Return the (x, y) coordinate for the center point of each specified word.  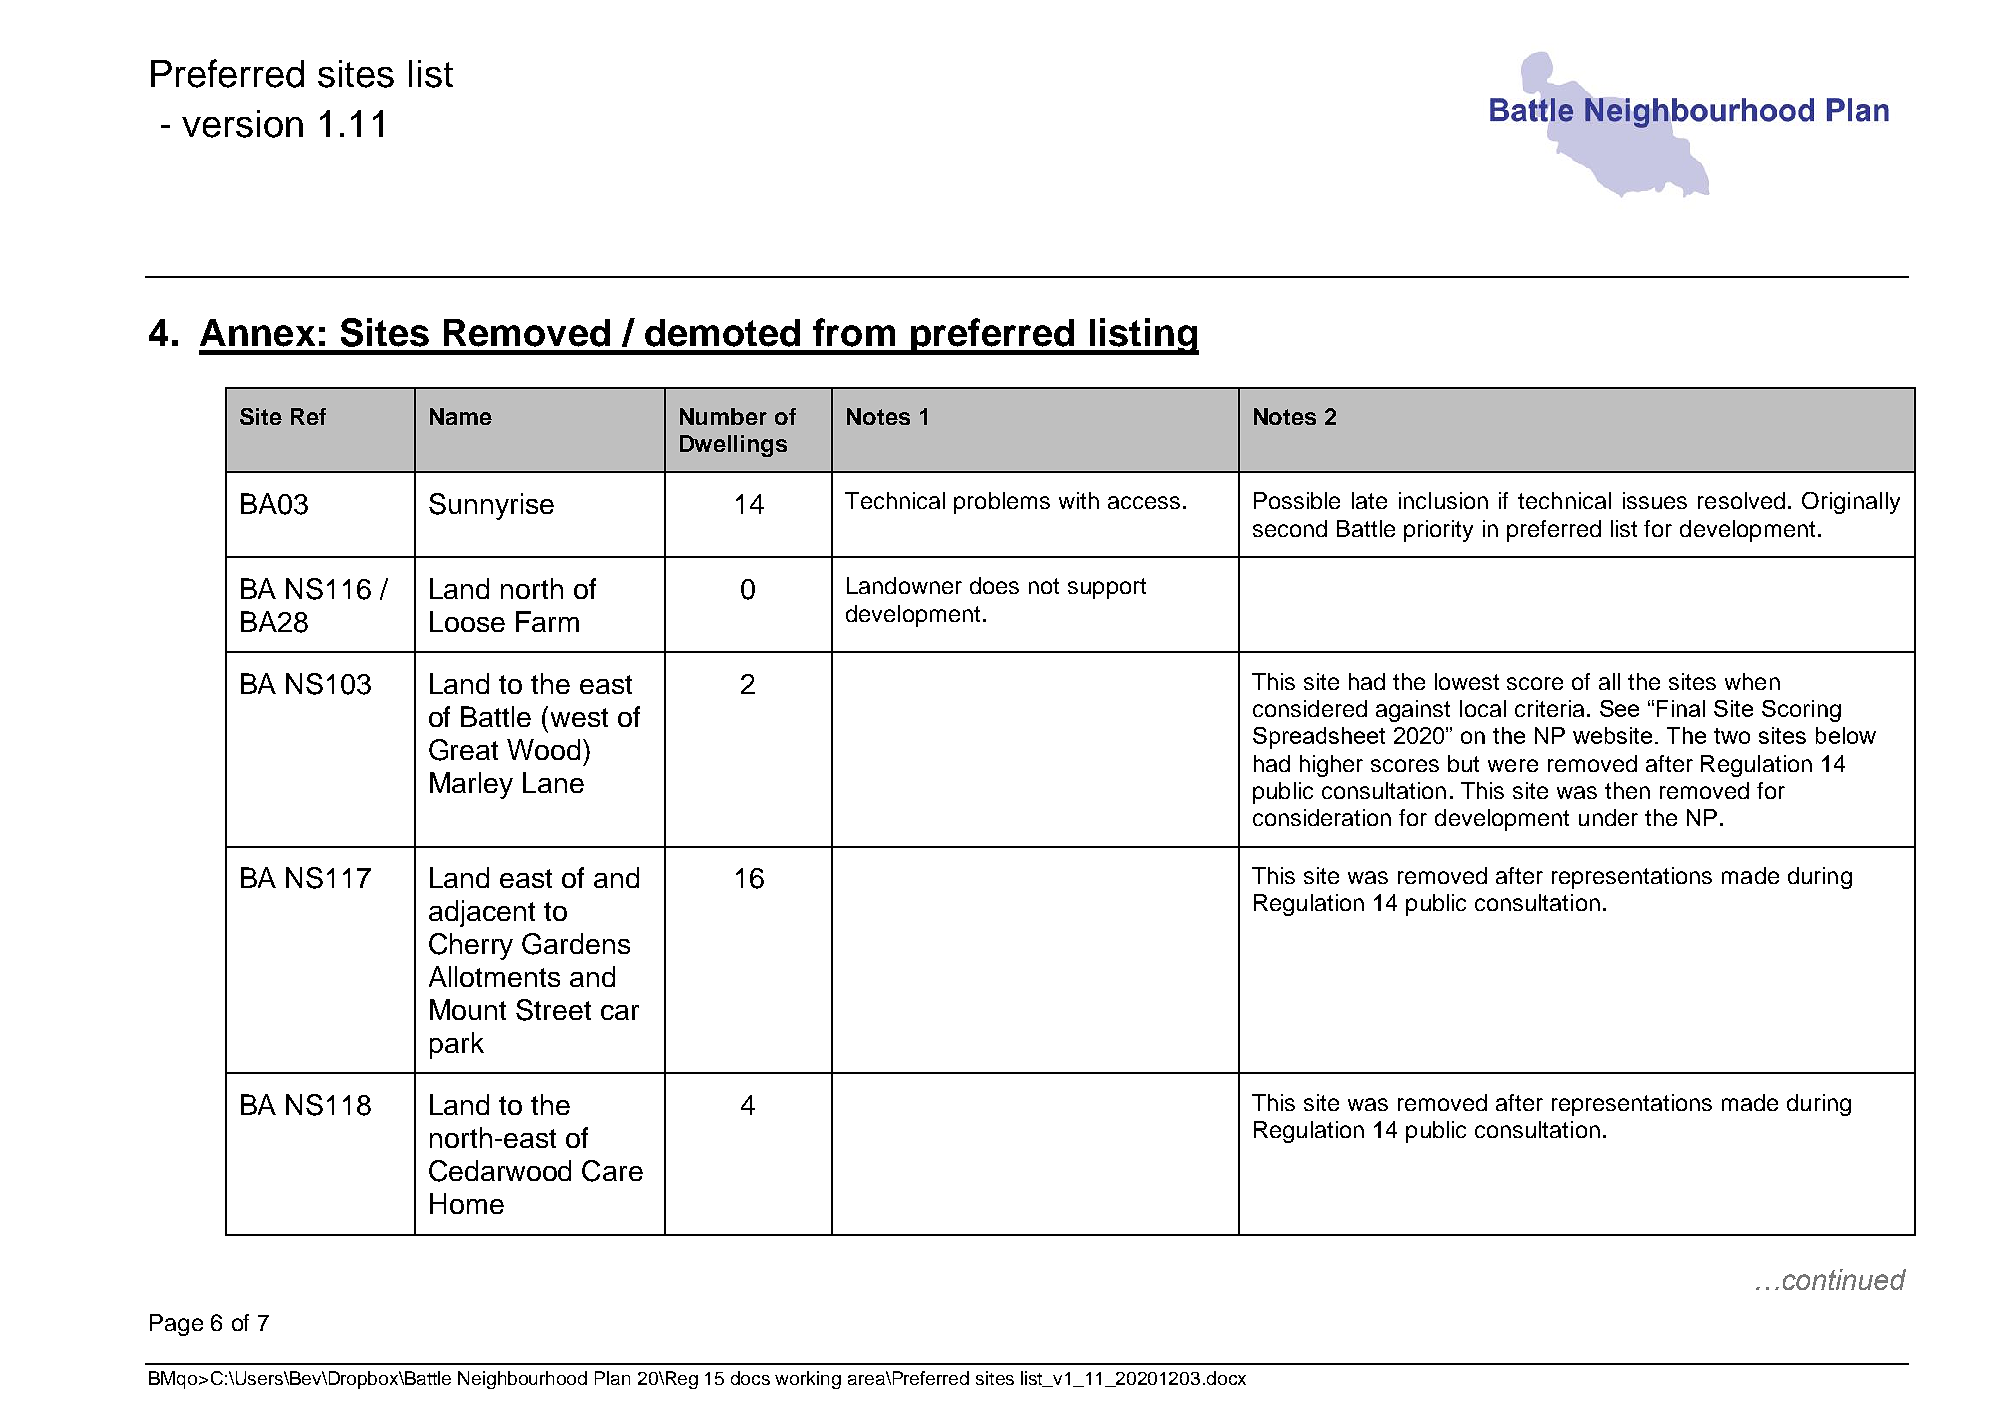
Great (463, 750)
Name (461, 416)
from (854, 332)
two (1732, 736)
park (457, 1045)
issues (1655, 500)
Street (553, 1010)
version (242, 124)
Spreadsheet (1319, 738)
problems (1002, 503)
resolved (1741, 500)
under (1608, 817)
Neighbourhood (522, 1380)
